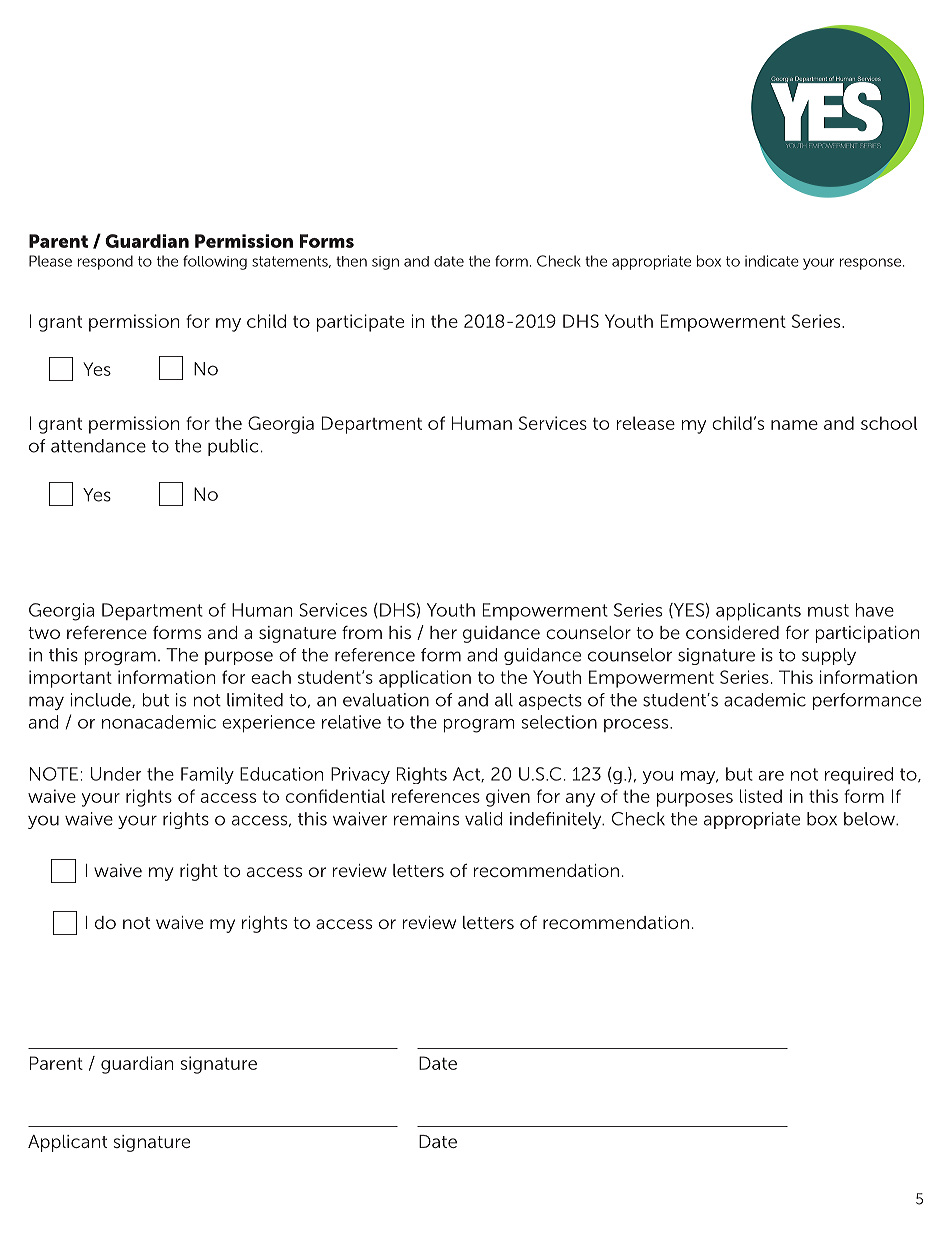 The height and width of the screenshot is (1233, 952). Describe the element at coordinates (105, 262) in the screenshot. I see `respond` at that location.
